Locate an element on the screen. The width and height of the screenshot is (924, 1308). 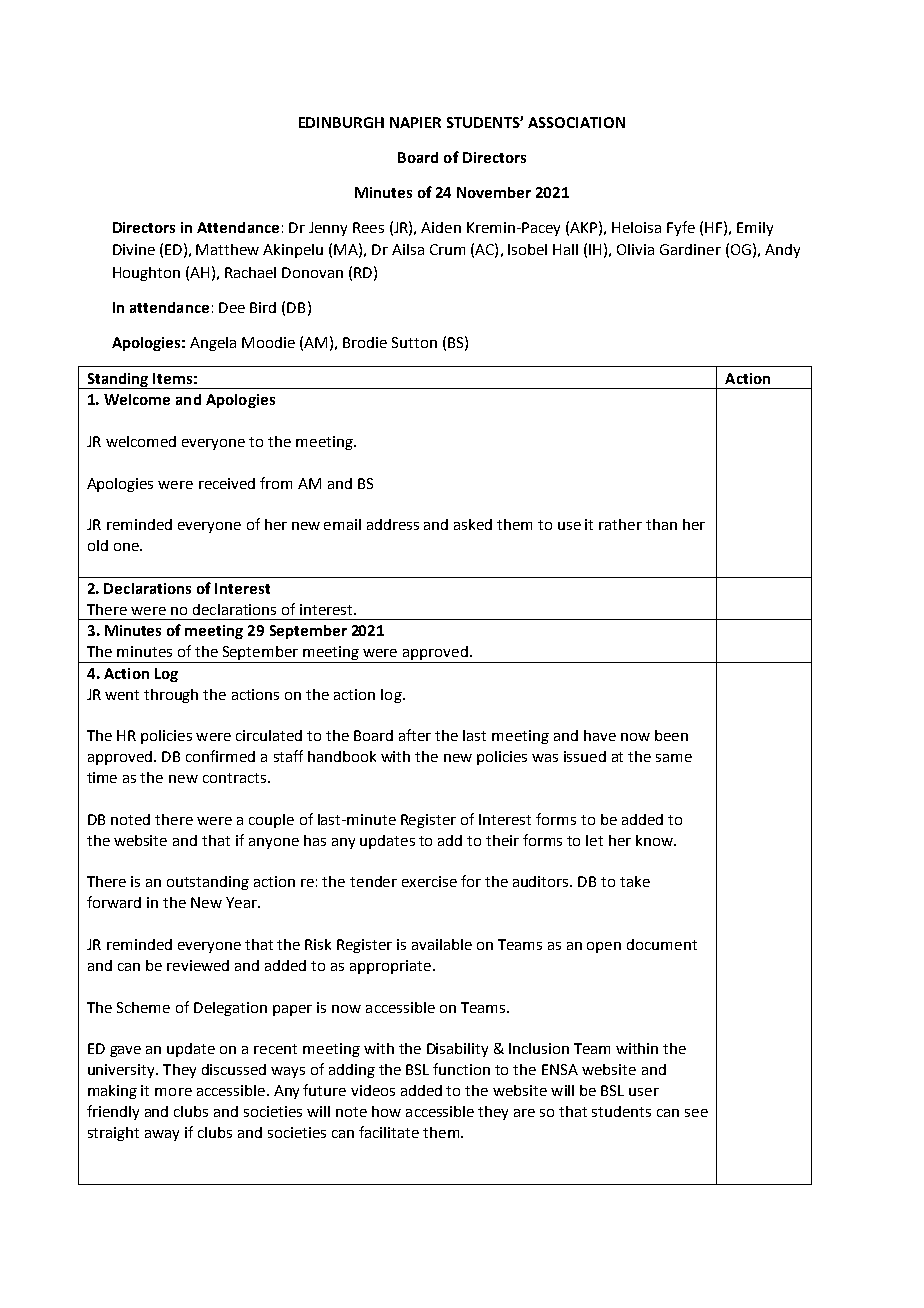
after is located at coordinates (415, 735).
